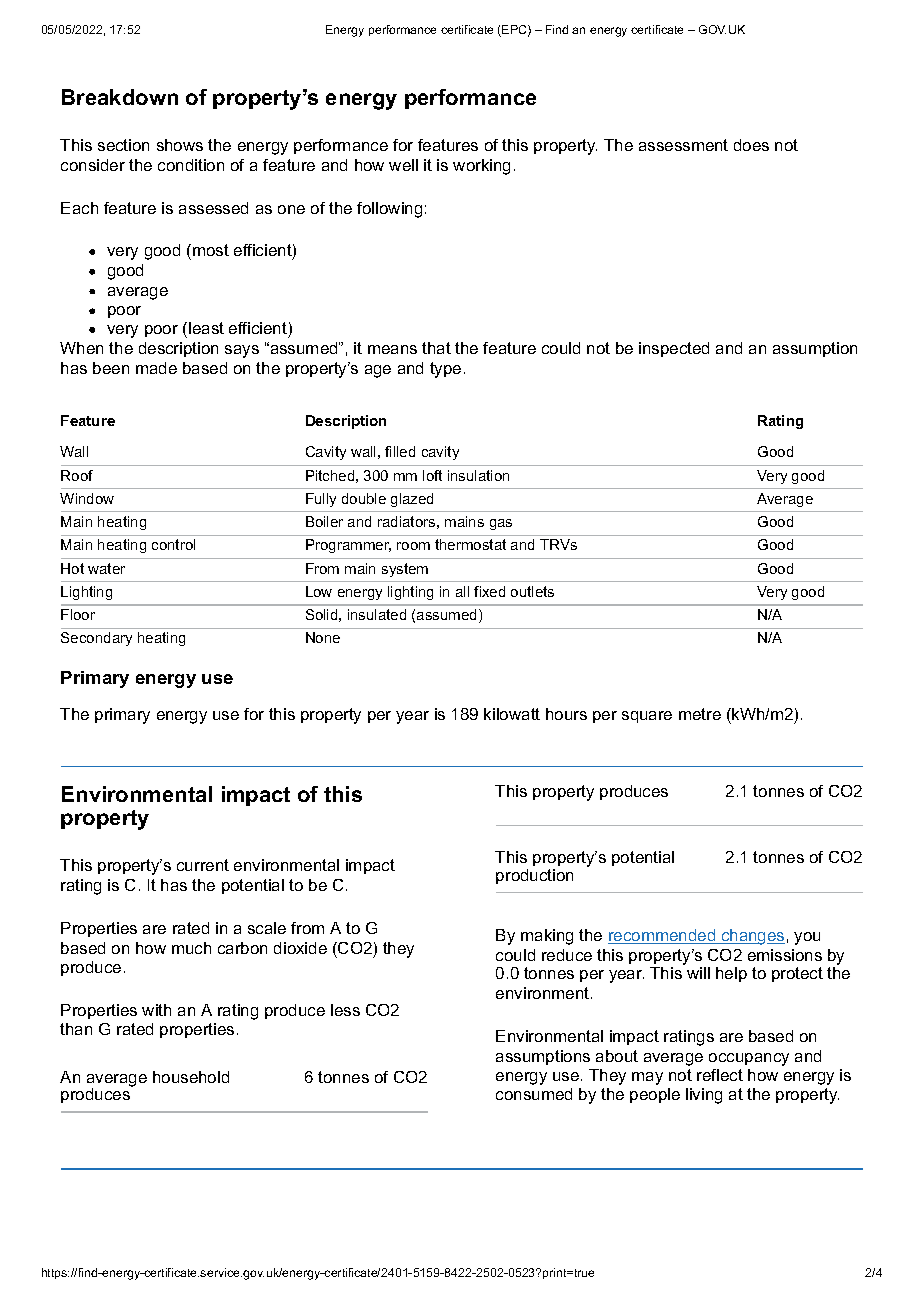 This screenshot has height=1304, width=924. I want to click on shows, so click(180, 145).
